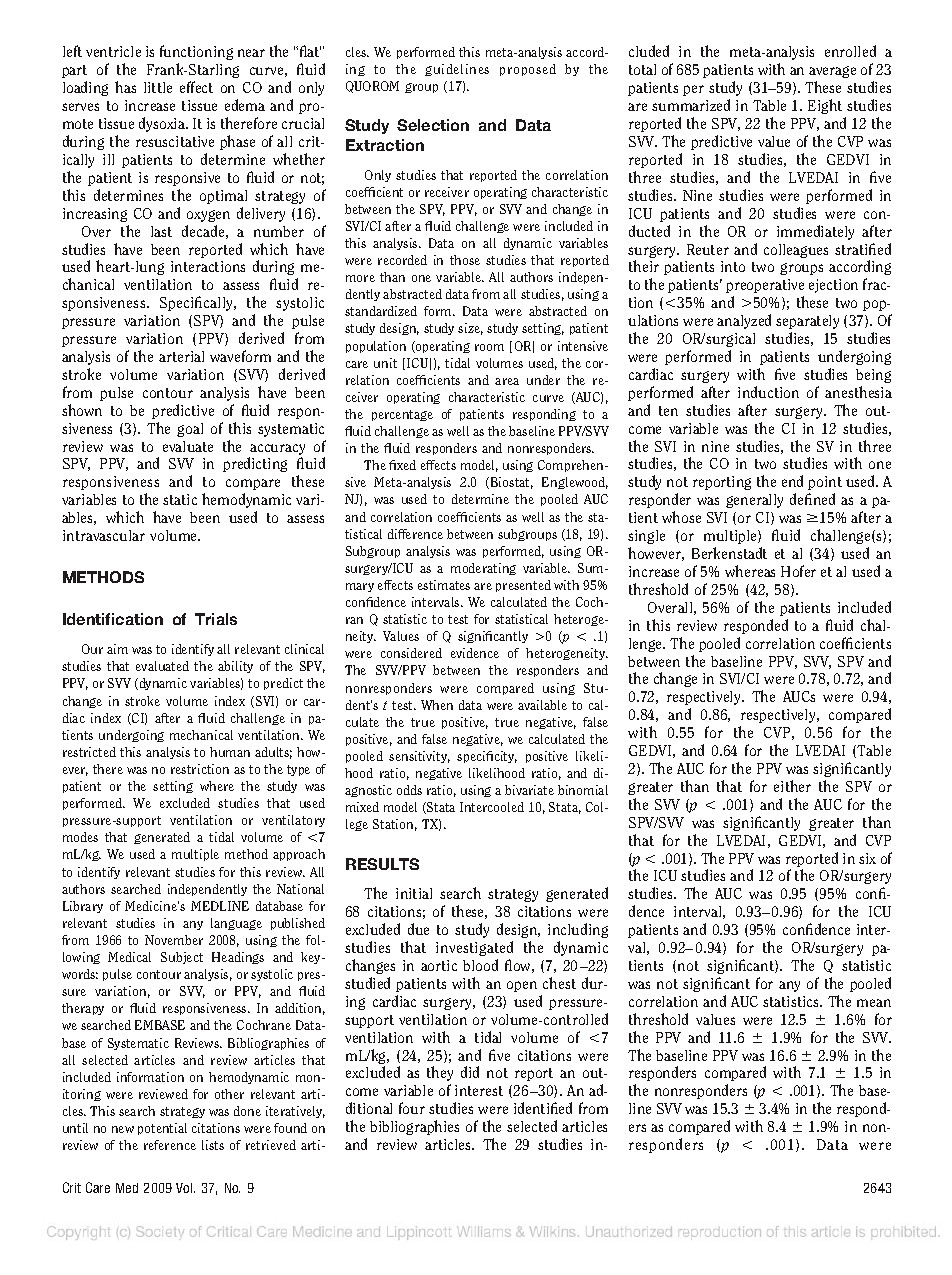 This screenshot has width=952, height=1275. Describe the element at coordinates (528, 70) in the screenshot. I see `proposed` at that location.
